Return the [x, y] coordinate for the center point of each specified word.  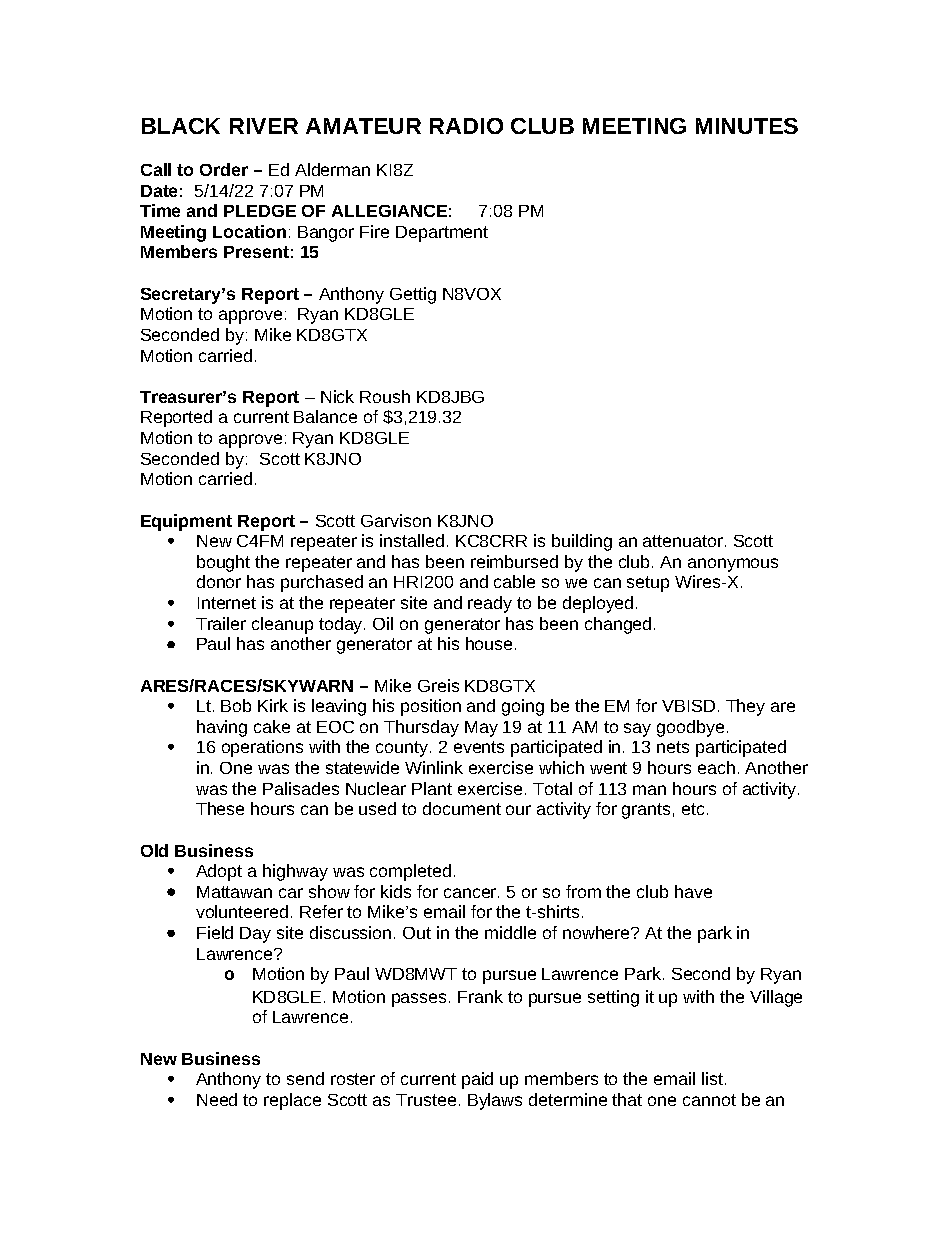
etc [693, 809]
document [462, 808]
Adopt [219, 872]
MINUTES [747, 126]
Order [224, 169]
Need [217, 1099]
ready [490, 604]
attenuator [683, 541]
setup [648, 584]
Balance [325, 416]
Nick [337, 396]
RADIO [466, 126]
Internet [227, 603]
